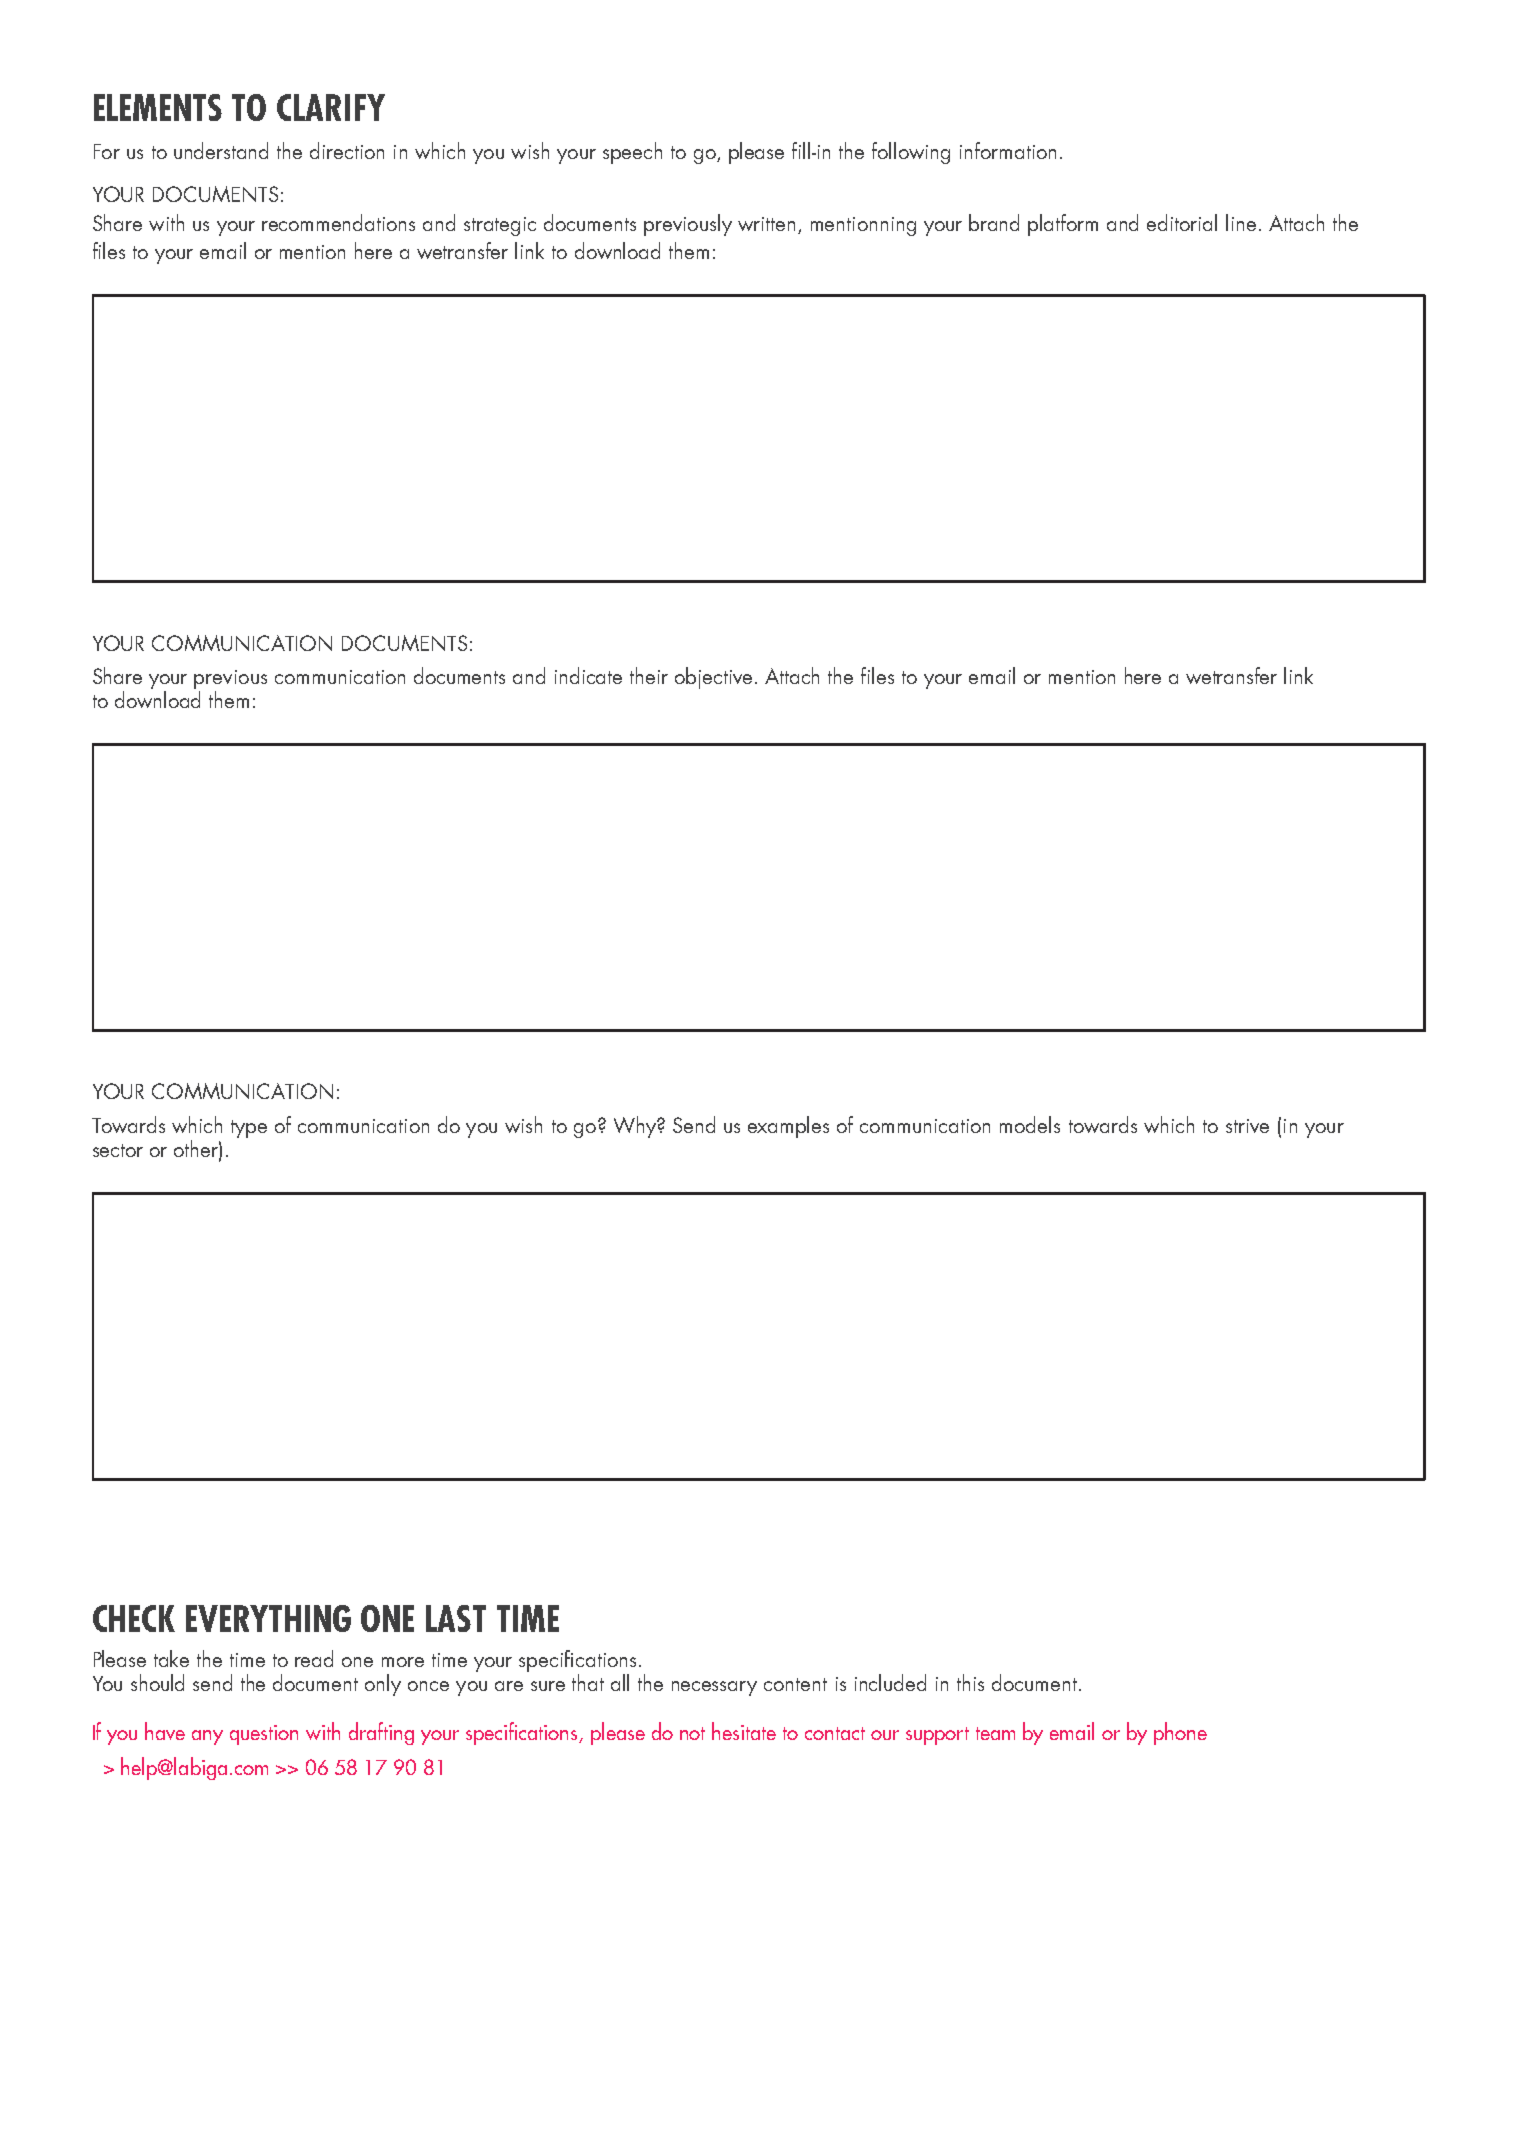 The image size is (1515, 2142). Describe the element at coordinates (221, 150) in the screenshot. I see `understand` at that location.
